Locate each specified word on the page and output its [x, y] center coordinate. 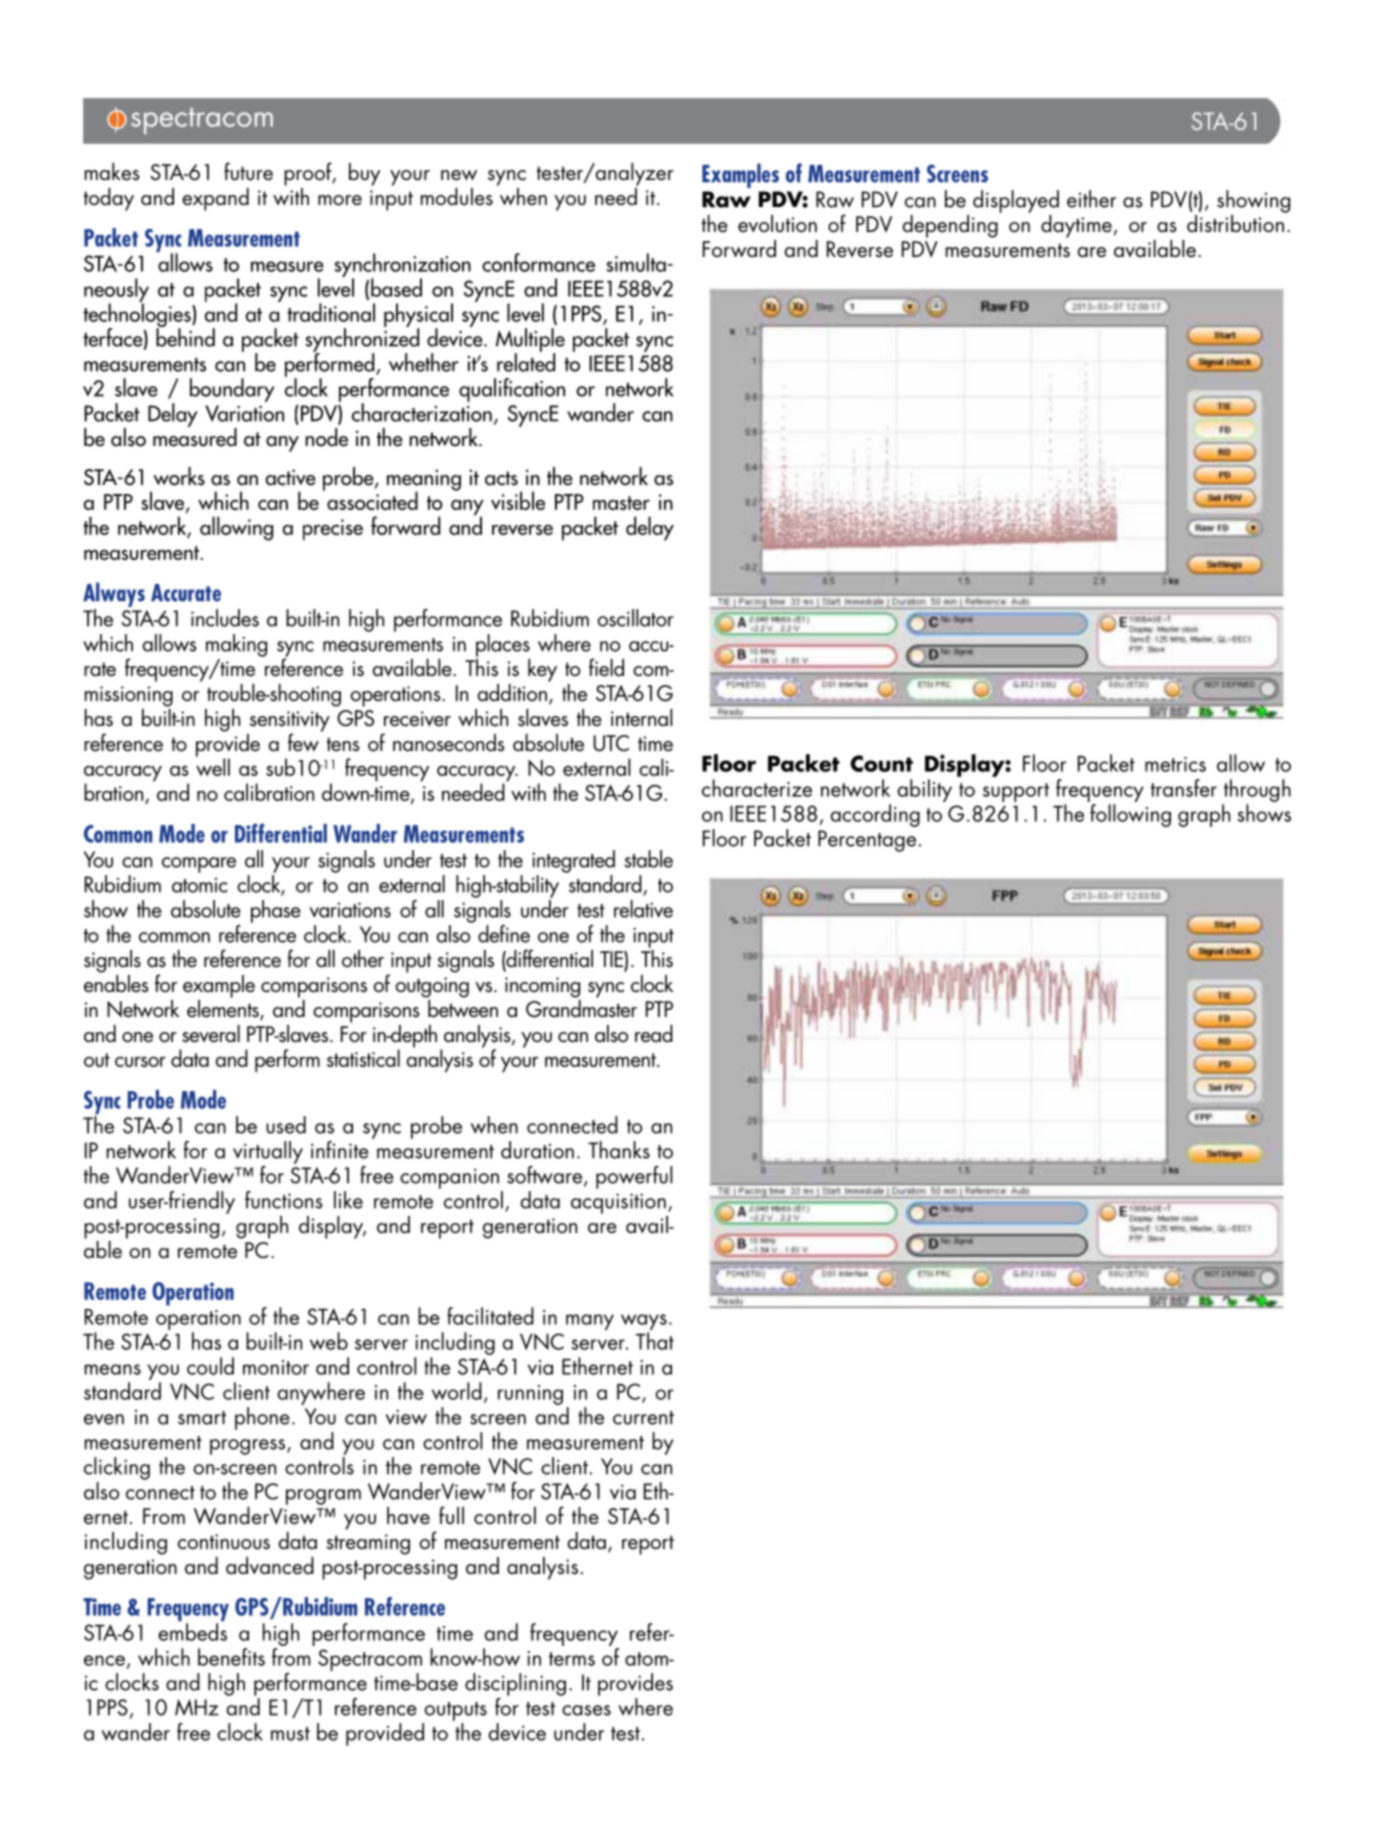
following [1130, 815]
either [1091, 199]
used [286, 1125]
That [655, 1341]
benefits [231, 1657]
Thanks [619, 1150]
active [291, 477]
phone [262, 1418]
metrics [1175, 764]
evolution [777, 224]
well [213, 766]
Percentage [867, 841]
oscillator [635, 618]
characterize [757, 788]
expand [215, 199]
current [643, 1418]
